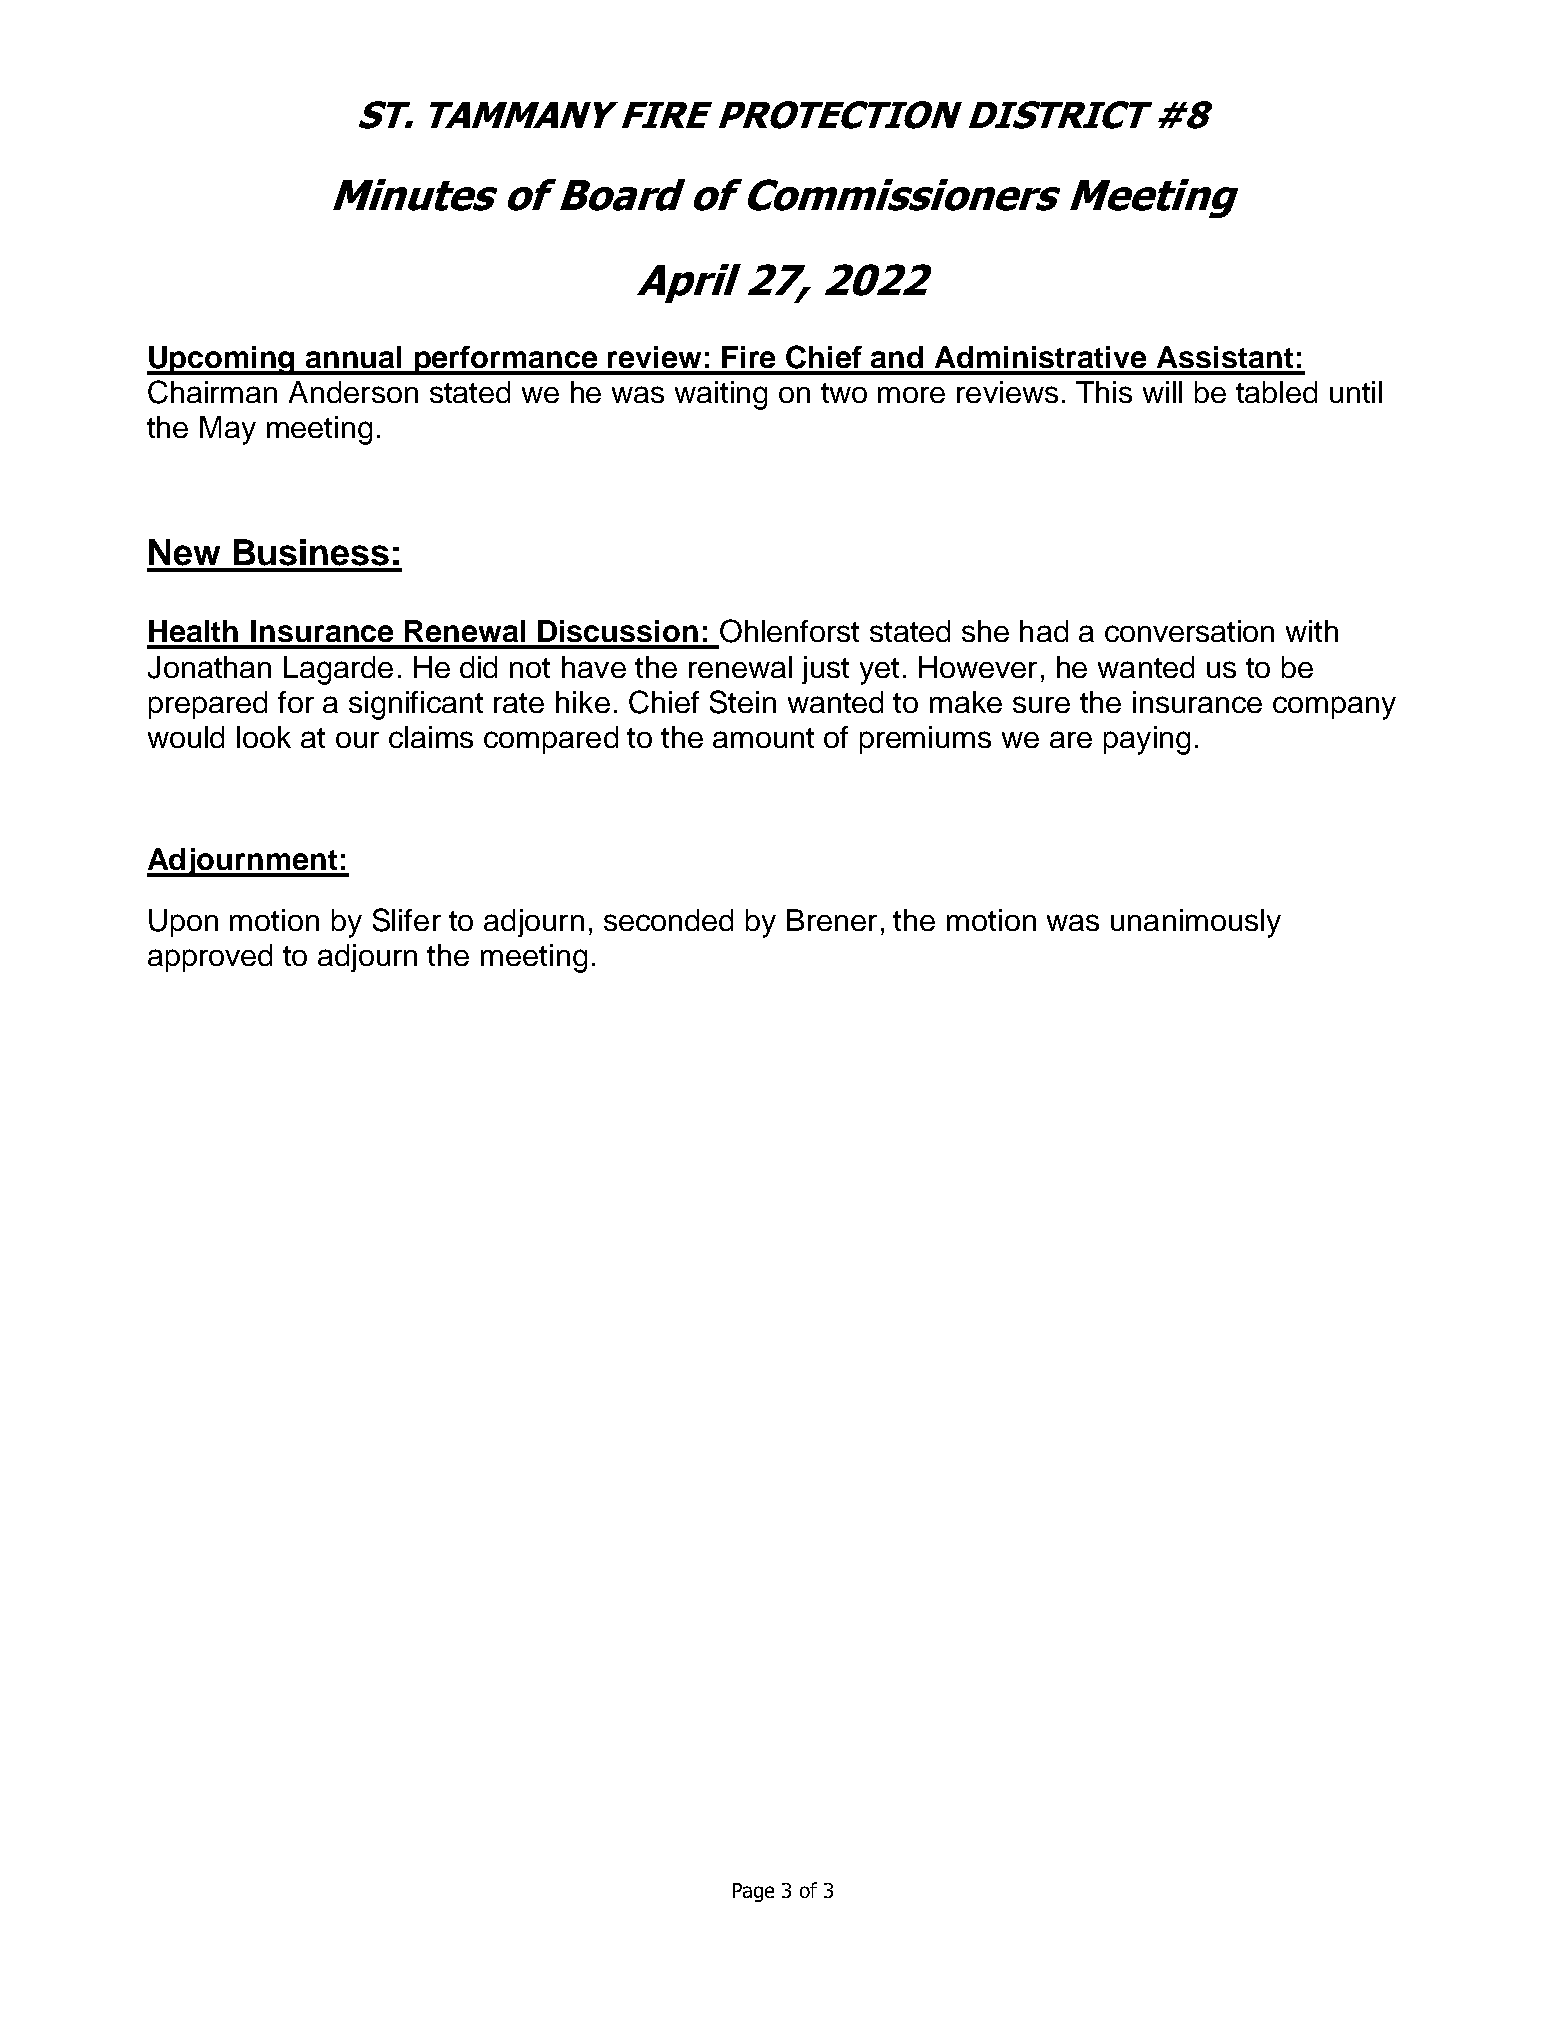 The image size is (1564, 2024). I want to click on Upon, so click(183, 923).
